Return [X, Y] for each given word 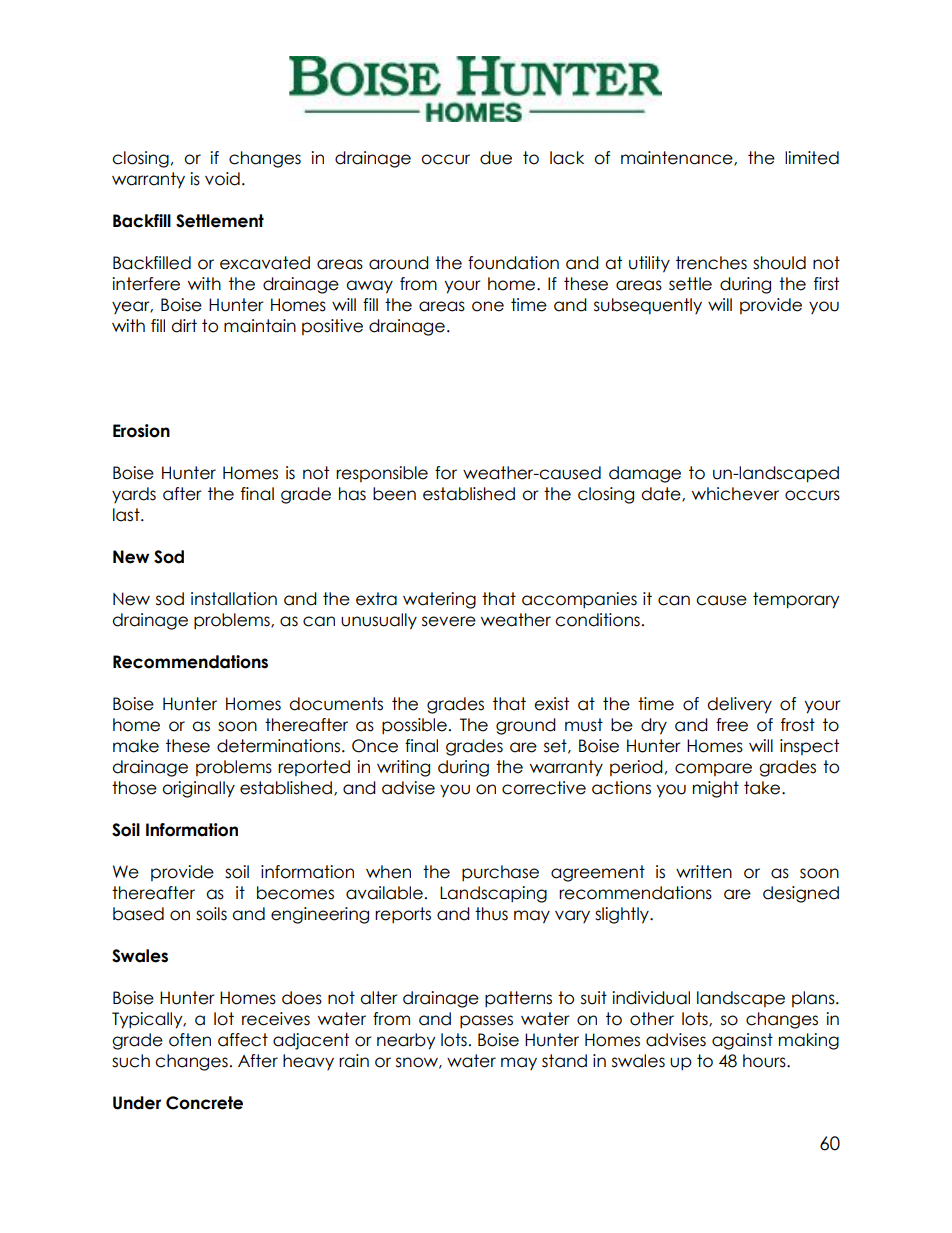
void [222, 179]
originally [198, 789]
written [704, 872]
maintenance [678, 158]
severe [449, 621]
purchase [500, 873]
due [496, 158]
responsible [382, 474]
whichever [735, 494]
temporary [796, 600]
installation [234, 599]
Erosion [141, 431]
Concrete [204, 1103]
